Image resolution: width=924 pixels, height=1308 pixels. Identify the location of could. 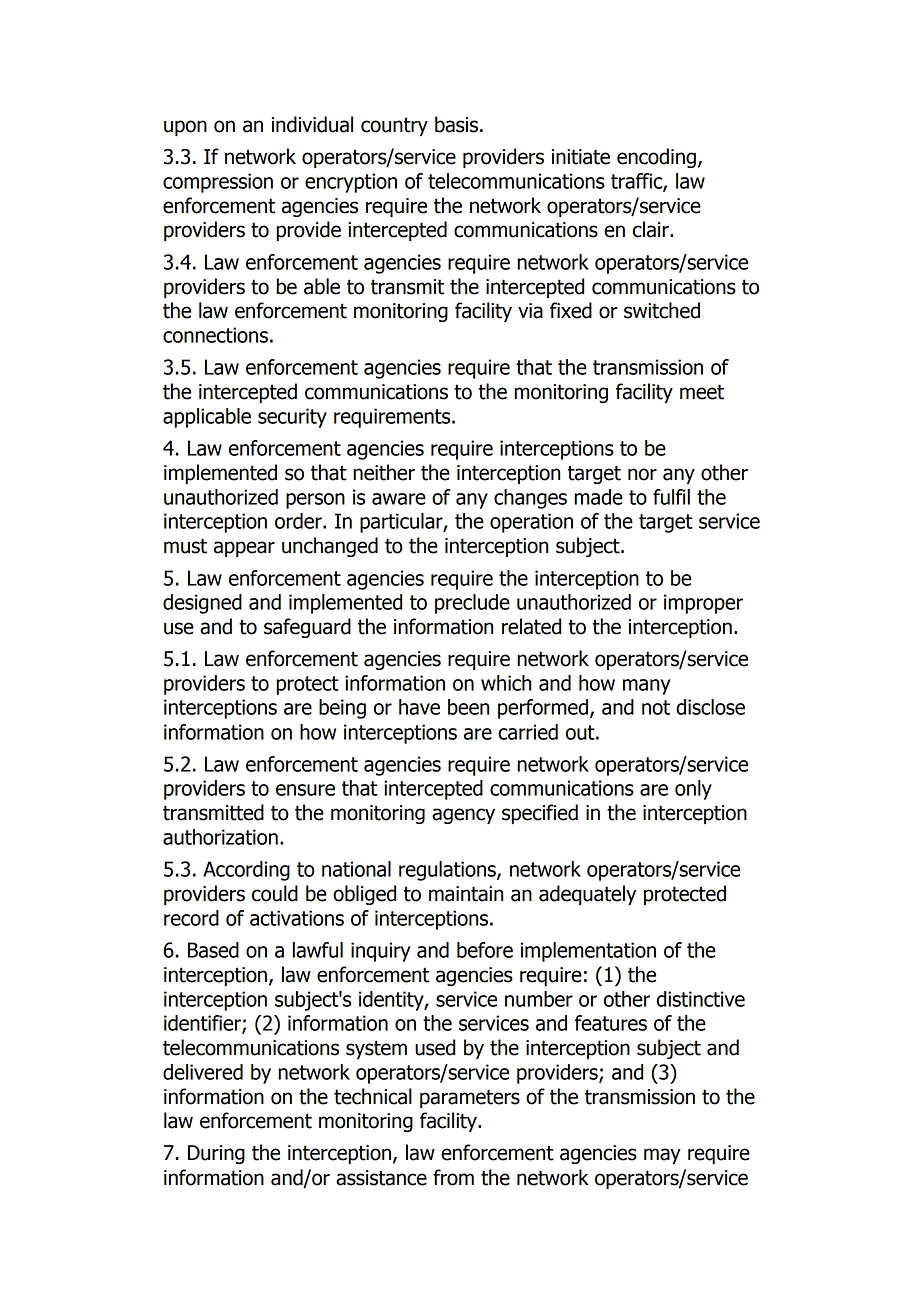
(275, 893).
